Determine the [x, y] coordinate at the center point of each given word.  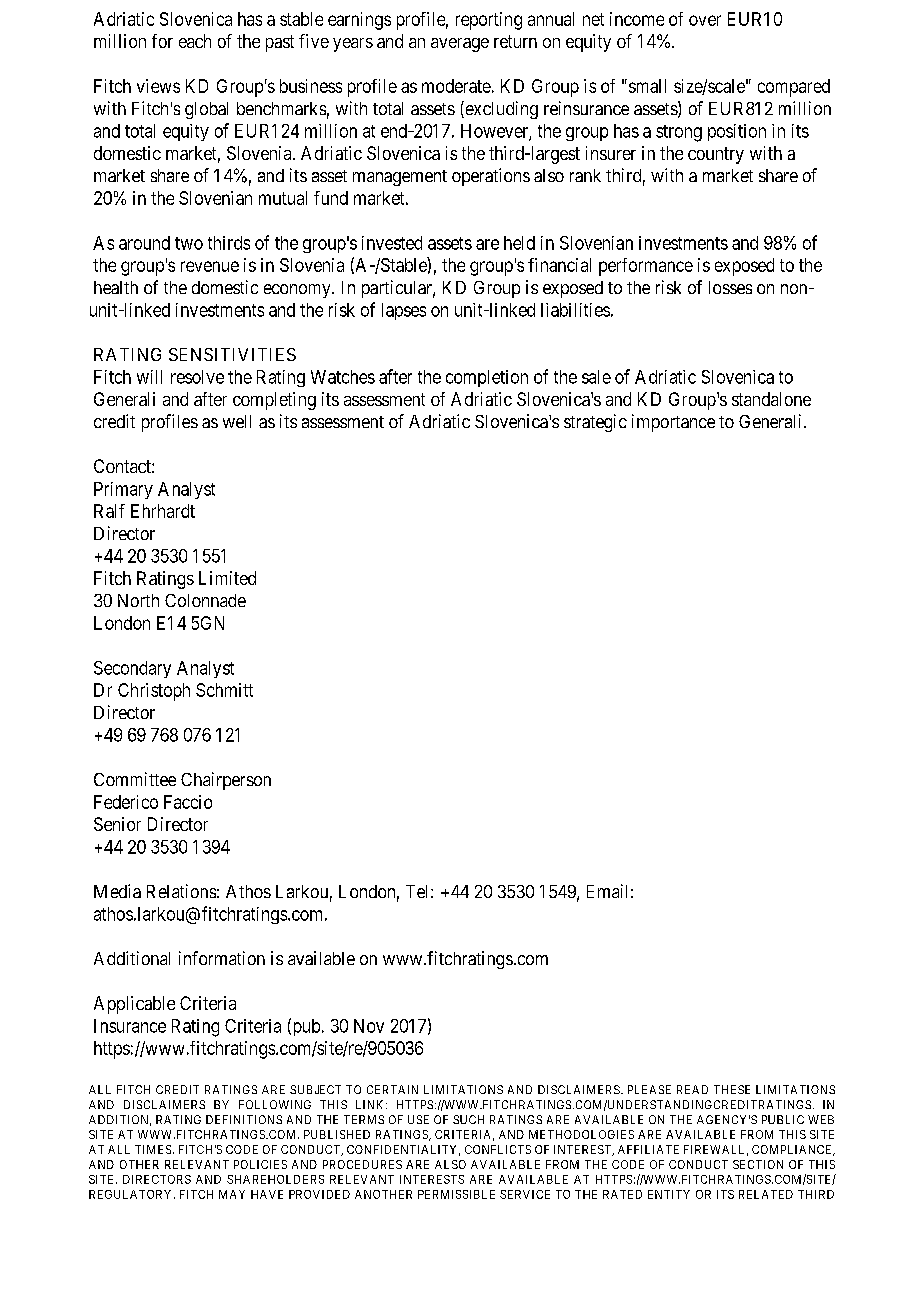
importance [673, 423]
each [195, 41]
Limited [227, 578]
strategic [595, 423]
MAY [232, 1194]
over [705, 20]
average [460, 45]
